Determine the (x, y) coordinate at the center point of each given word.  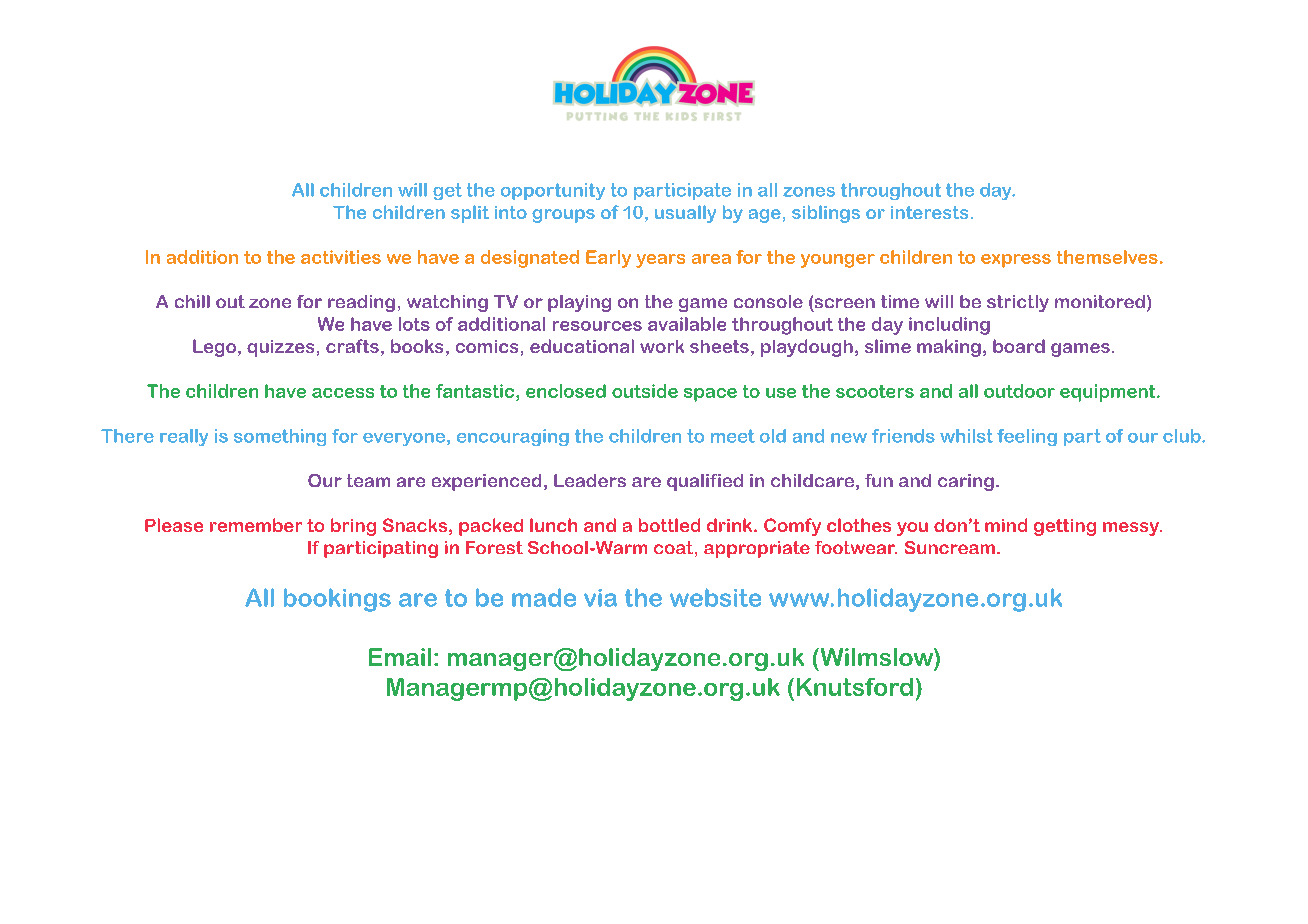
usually (685, 214)
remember (256, 525)
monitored (1100, 301)
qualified (705, 482)
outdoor (1019, 391)
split (470, 214)
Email (400, 657)
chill (192, 301)
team (368, 480)
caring (966, 482)
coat (673, 547)
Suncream (950, 547)
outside (645, 391)
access (343, 393)
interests (929, 212)
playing (579, 303)
